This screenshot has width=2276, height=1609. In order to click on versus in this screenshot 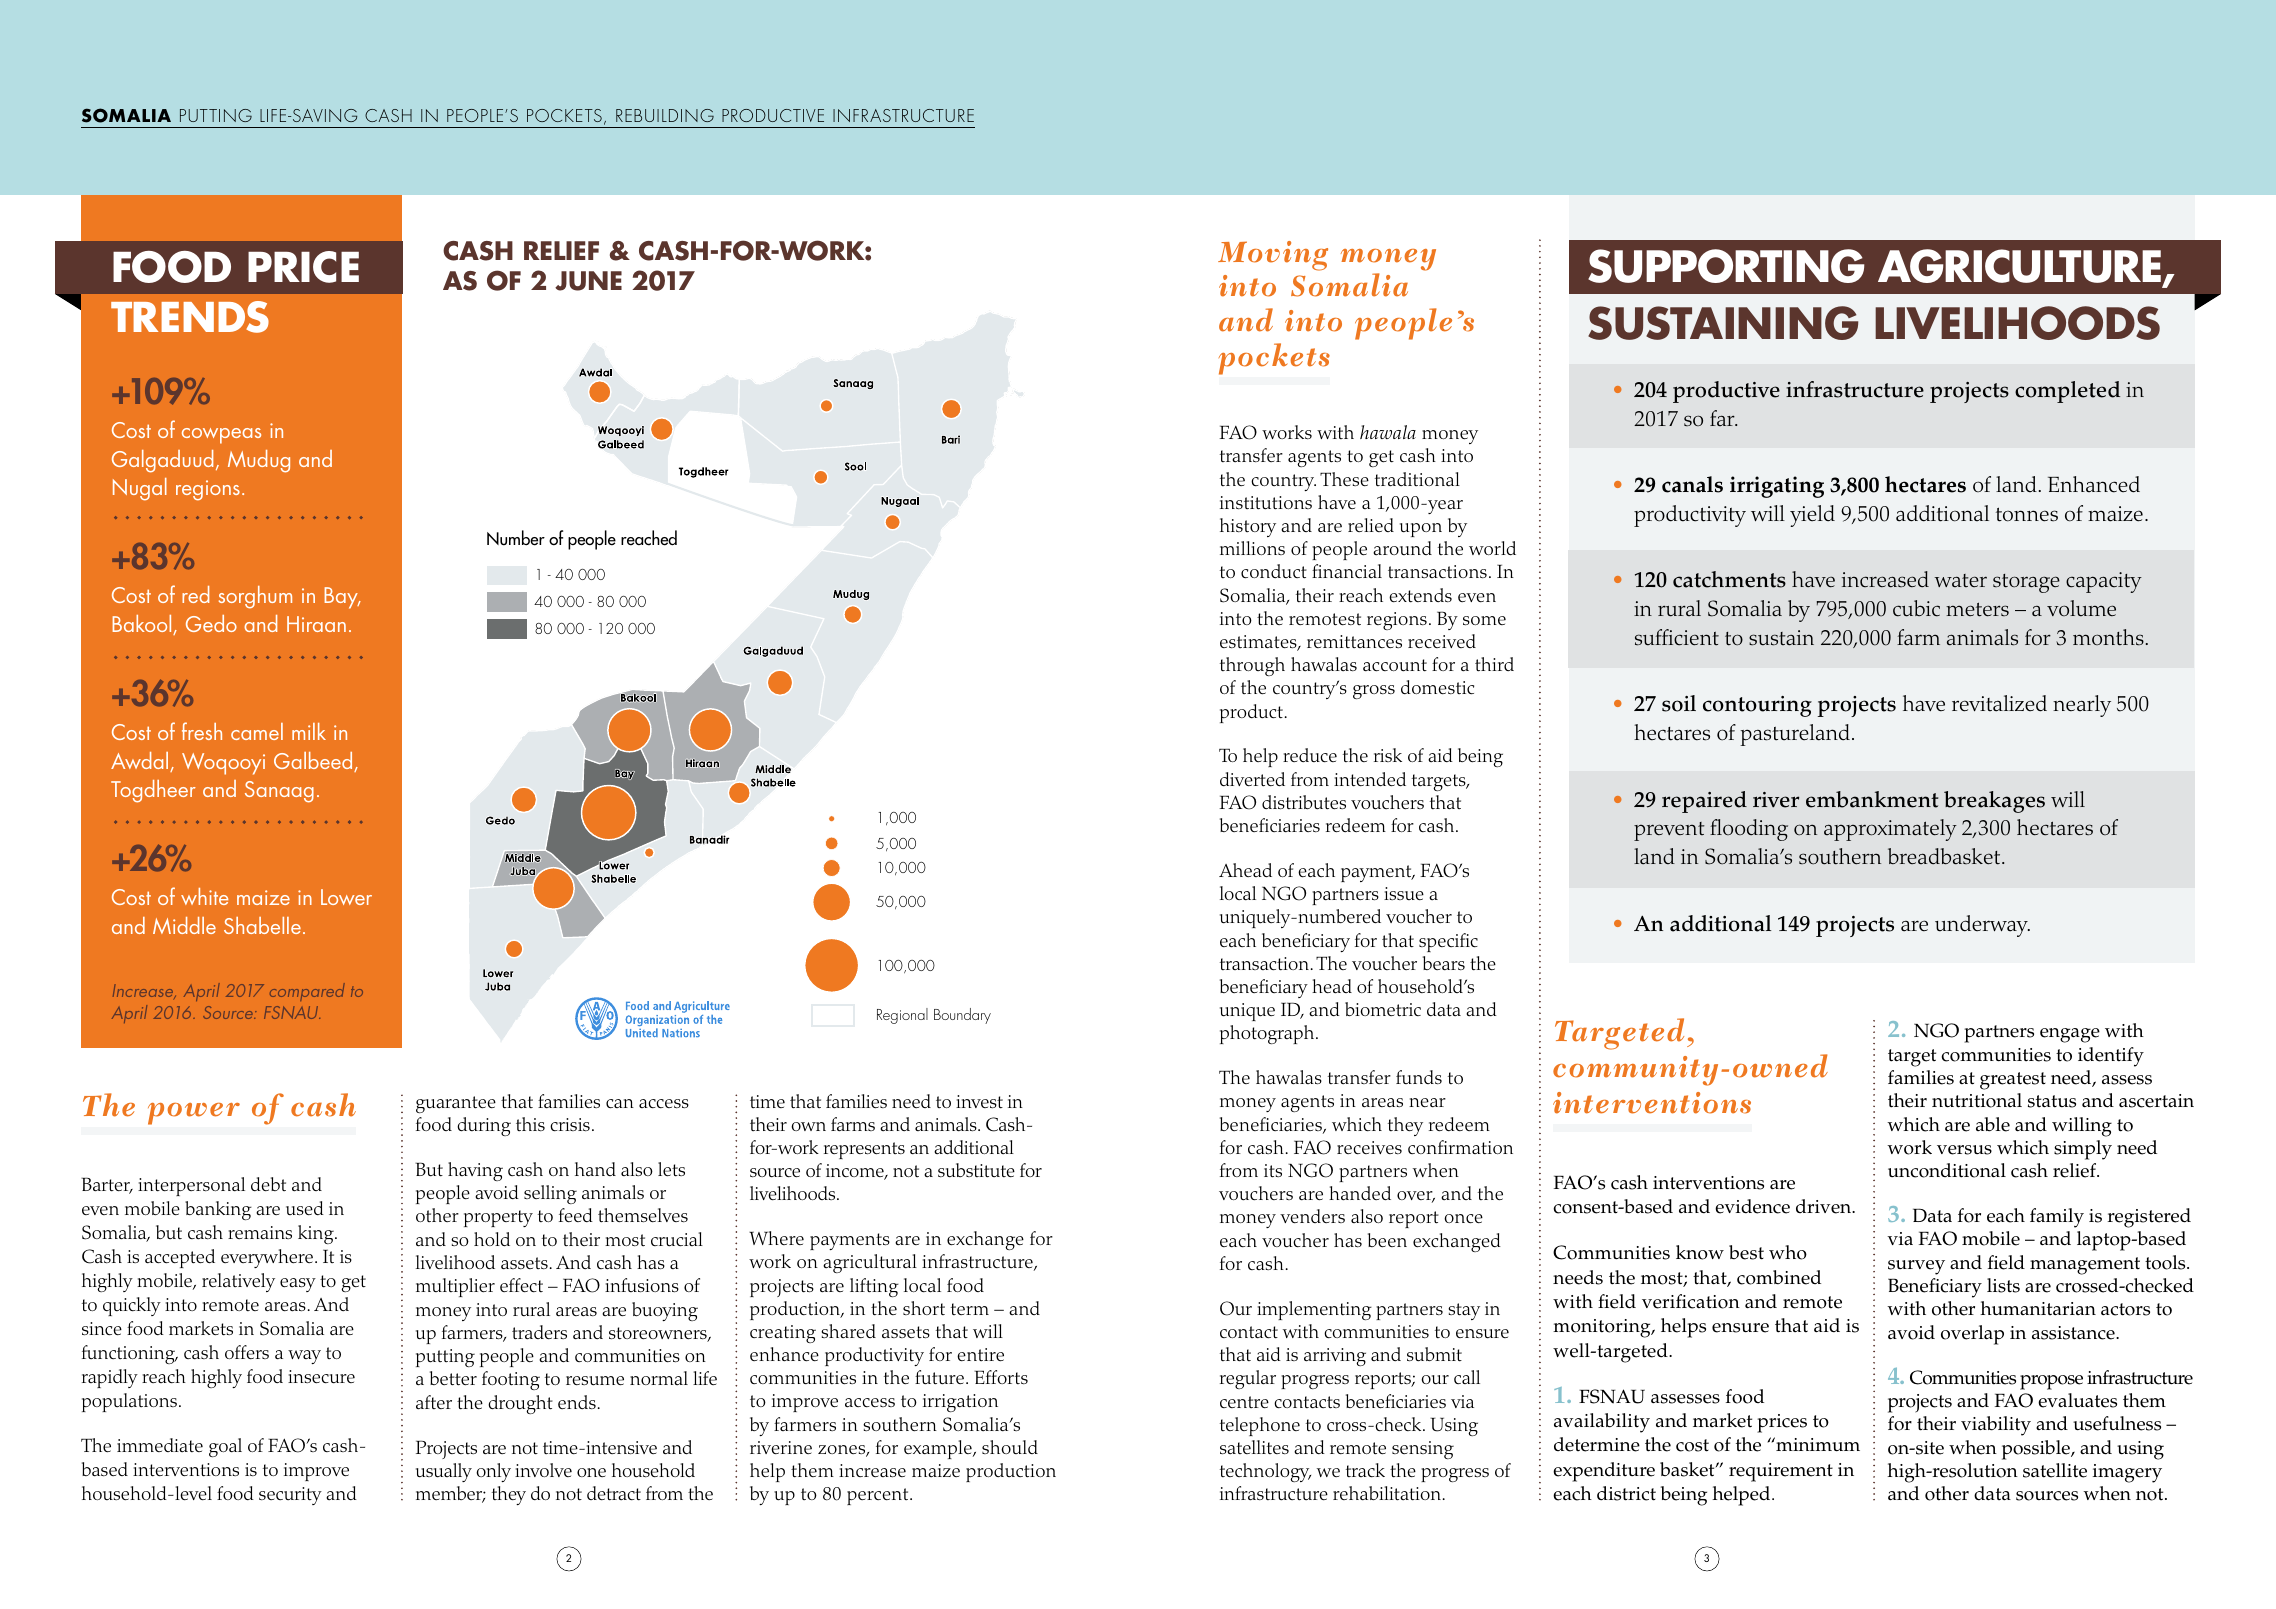, I will do `click(1964, 1150)`.
